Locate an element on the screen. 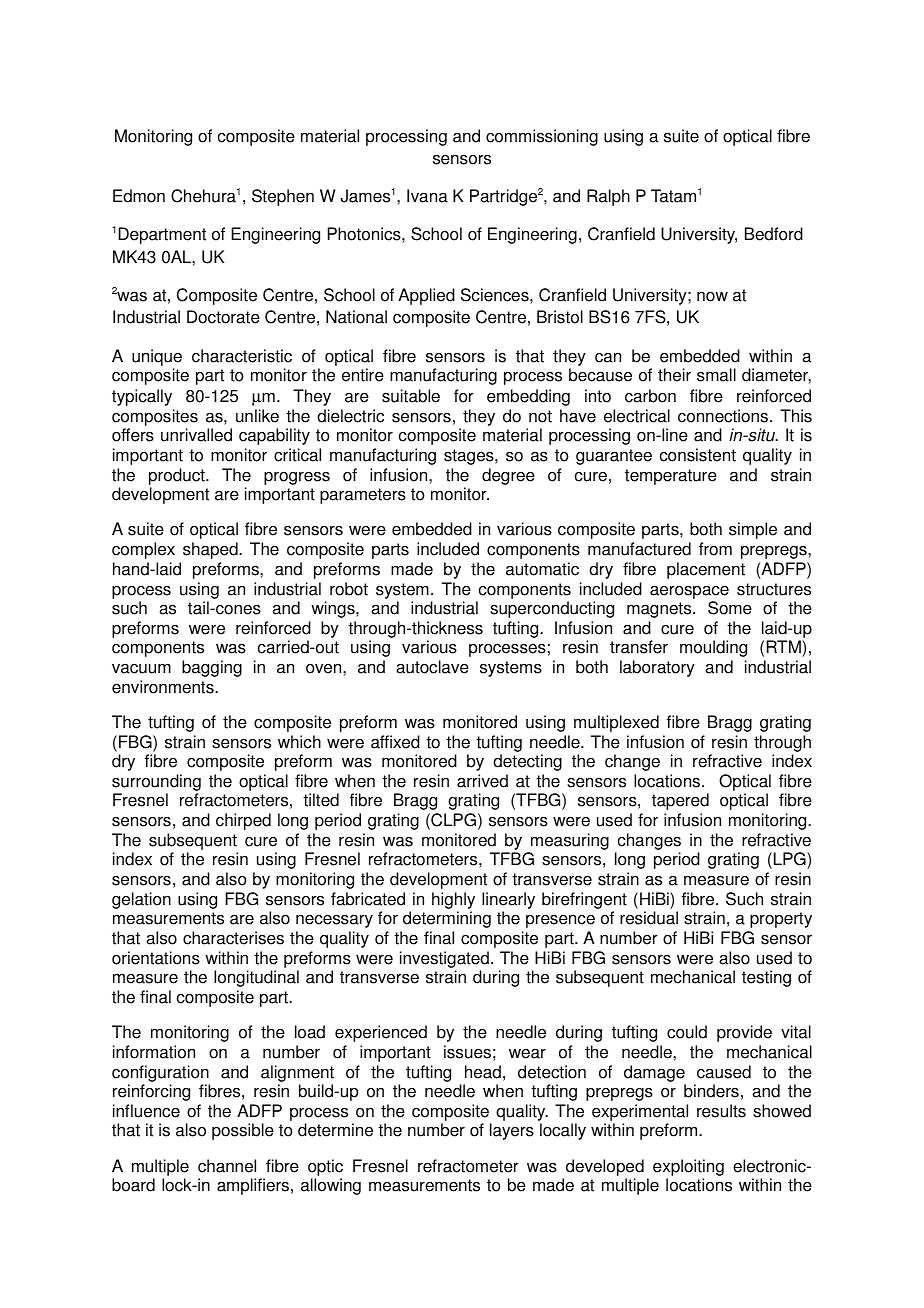 Image resolution: width=924 pixels, height=1308 pixels. bagging is located at coordinates (212, 668).
